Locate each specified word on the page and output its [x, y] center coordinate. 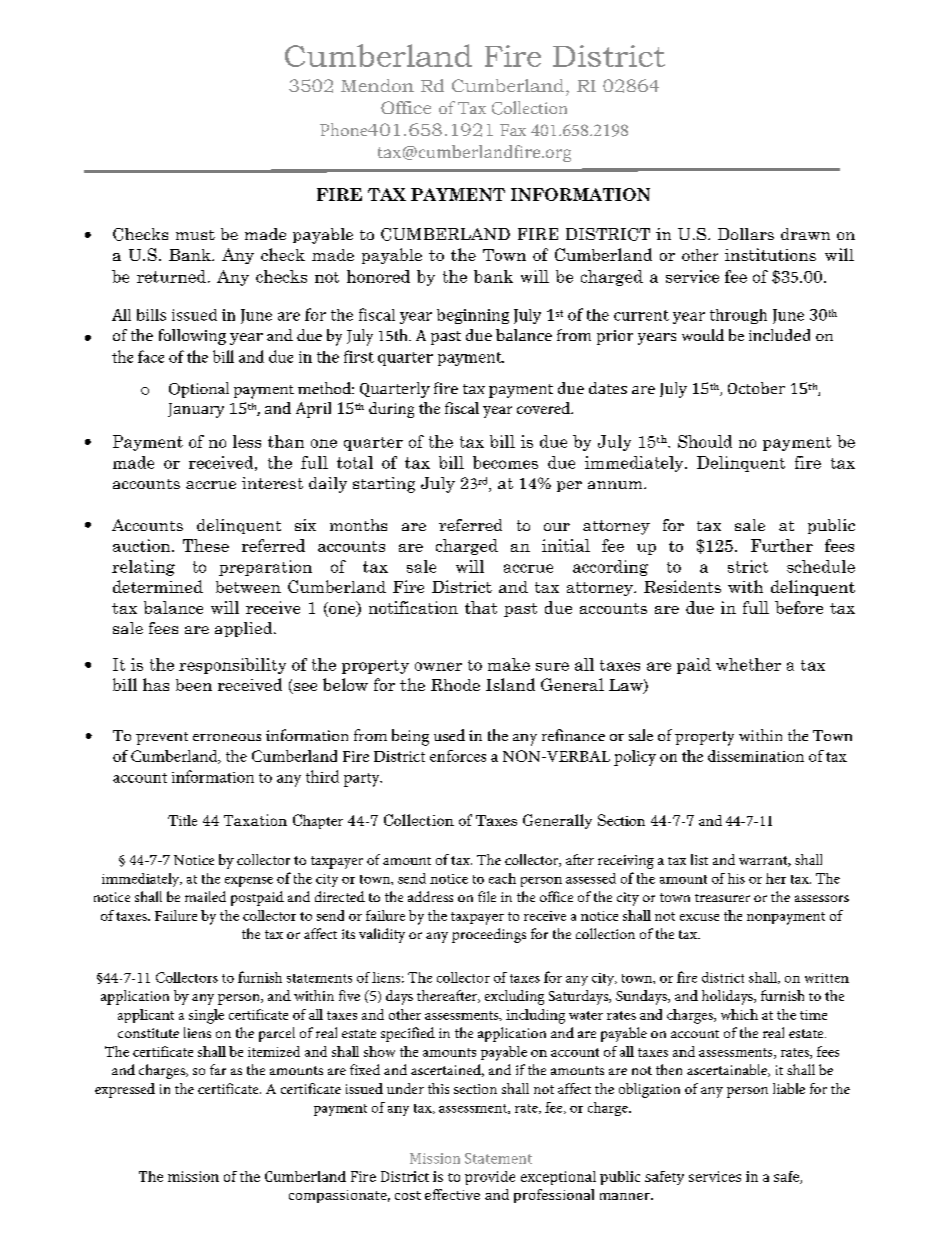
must [195, 235]
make [509, 664]
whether [748, 664]
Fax [513, 130]
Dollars [746, 234]
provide [490, 1178]
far [218, 1069]
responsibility [232, 666]
